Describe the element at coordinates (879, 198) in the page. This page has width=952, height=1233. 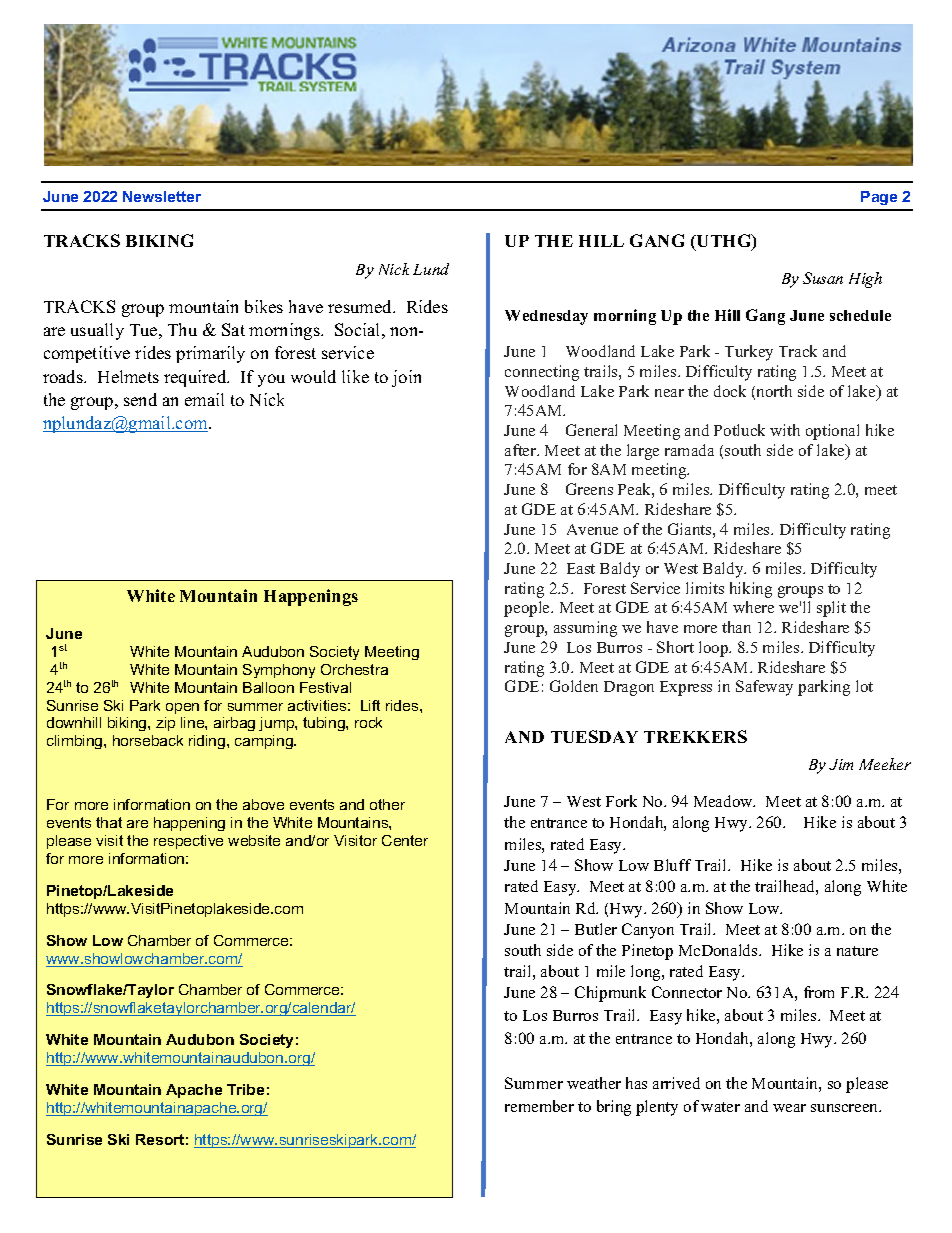
I see `Page` at that location.
